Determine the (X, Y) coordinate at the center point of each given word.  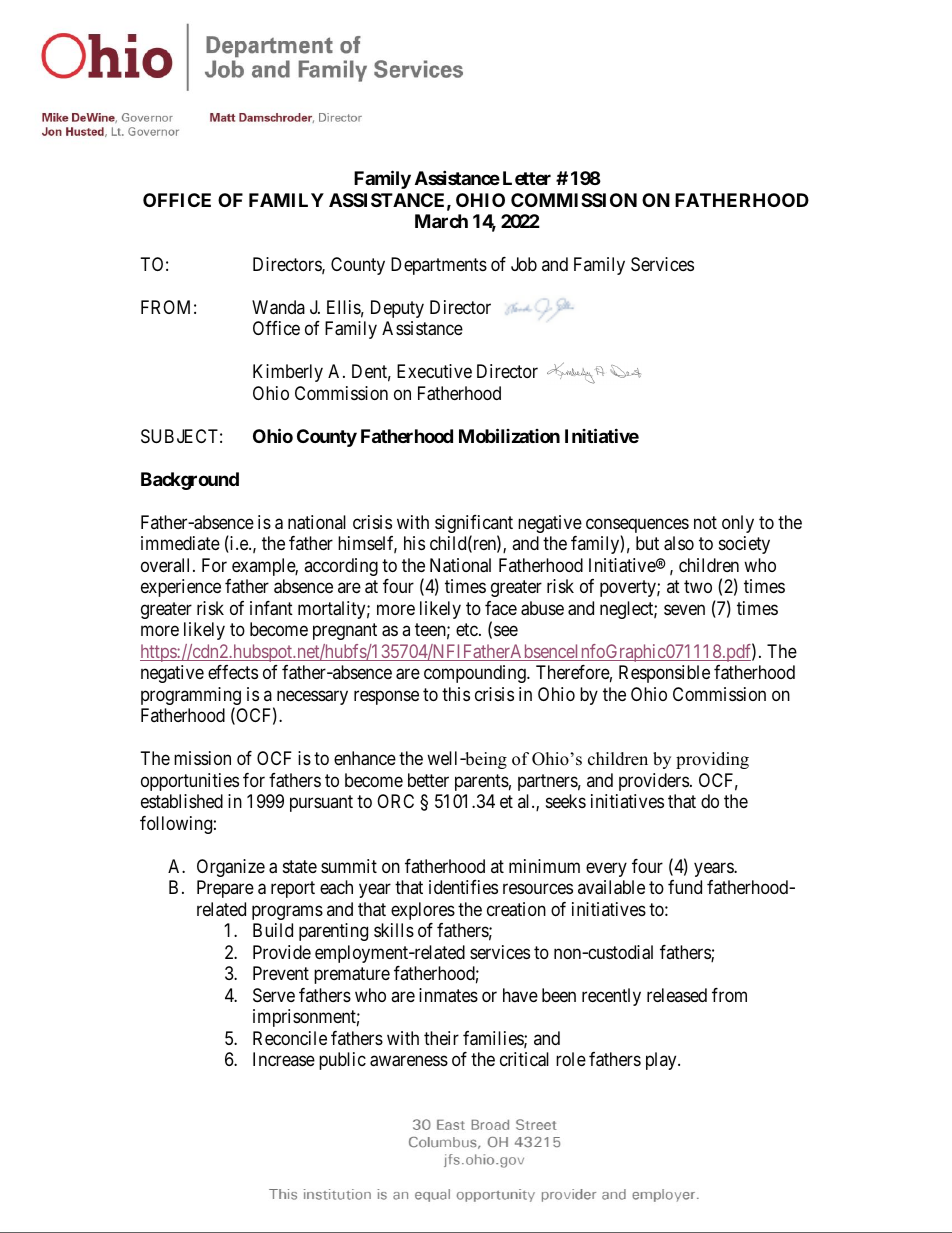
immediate (180, 543)
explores (423, 911)
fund (685, 887)
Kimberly (288, 373)
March (441, 221)
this (456, 694)
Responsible (664, 674)
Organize (231, 868)
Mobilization (509, 435)
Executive (434, 371)
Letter (527, 178)
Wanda (278, 307)
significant (474, 525)
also (679, 543)
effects (233, 672)
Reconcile (290, 1038)
